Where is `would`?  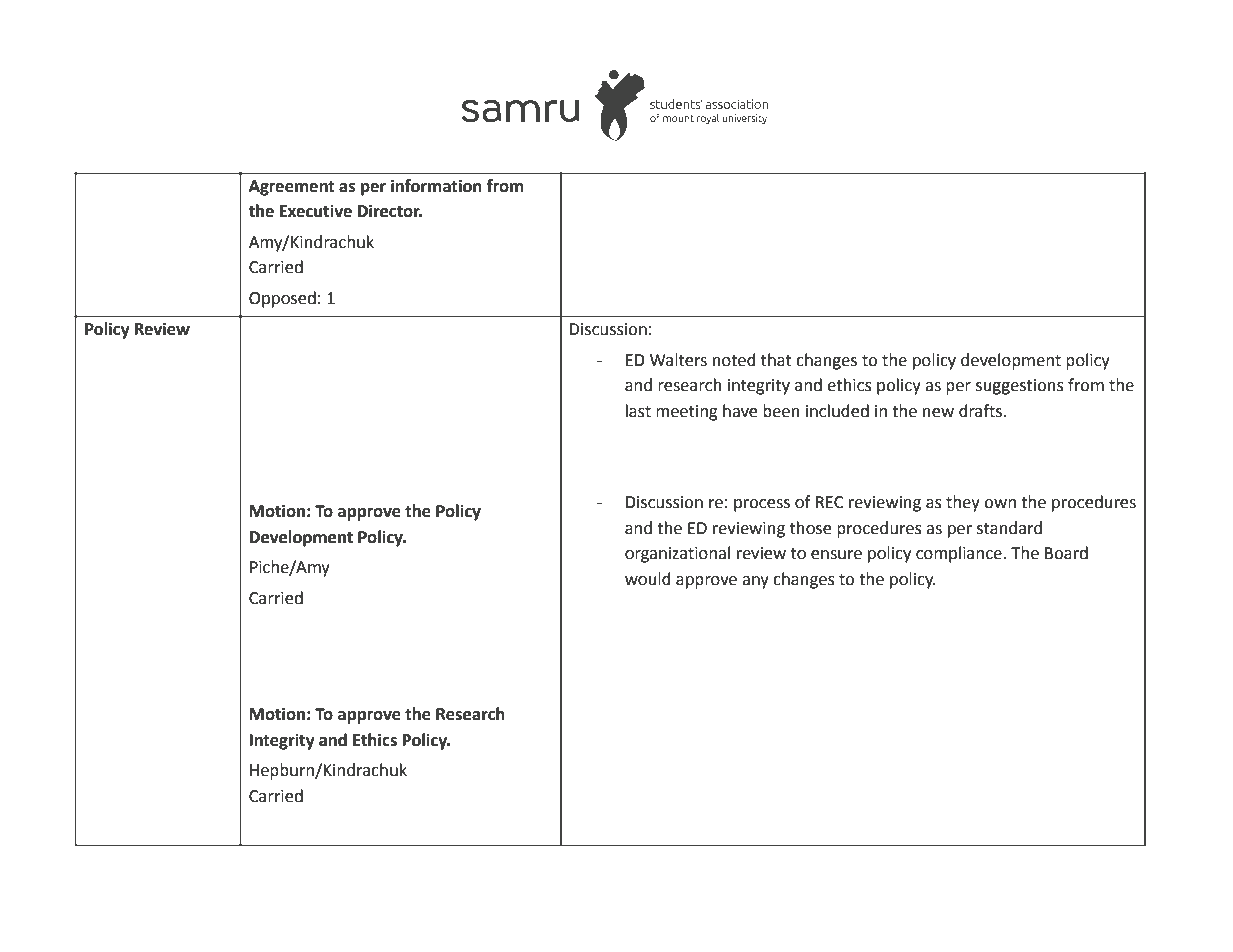
would is located at coordinates (648, 579).
